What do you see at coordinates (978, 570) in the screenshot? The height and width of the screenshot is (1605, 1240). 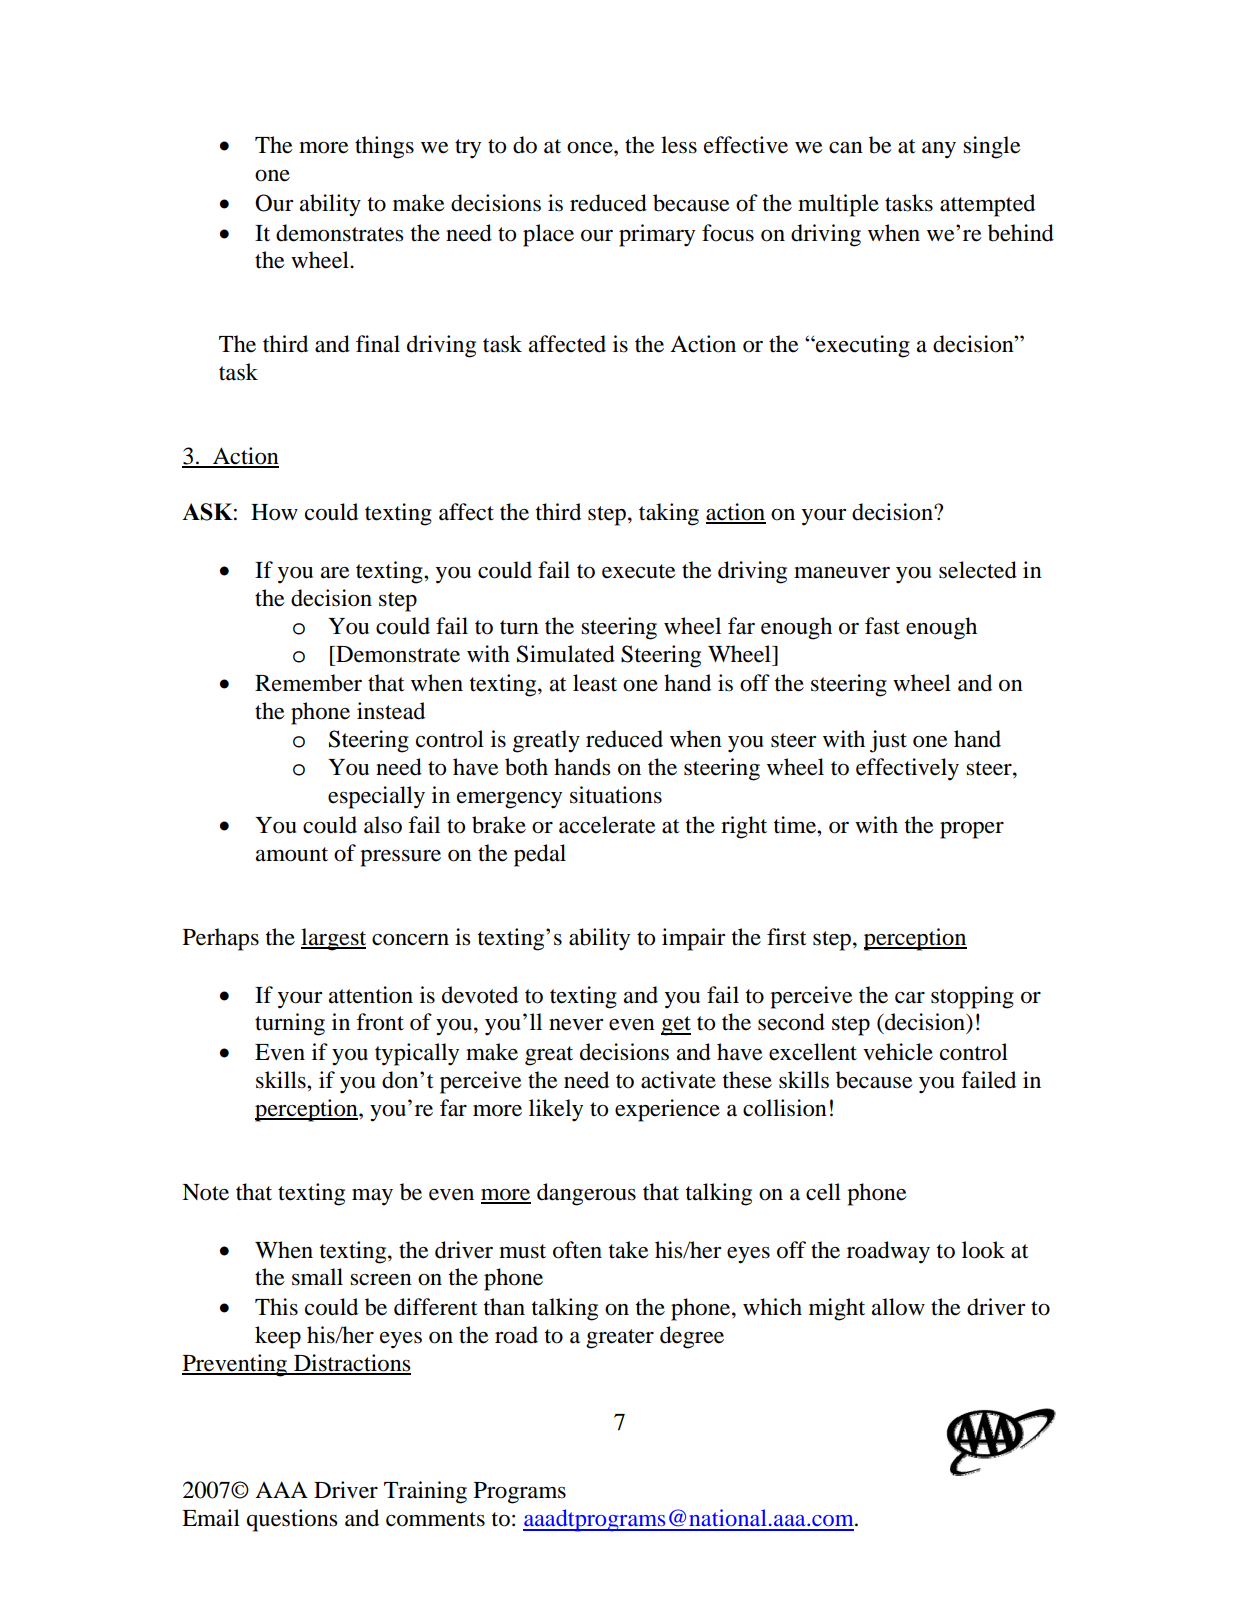 I see `selected` at bounding box center [978, 570].
